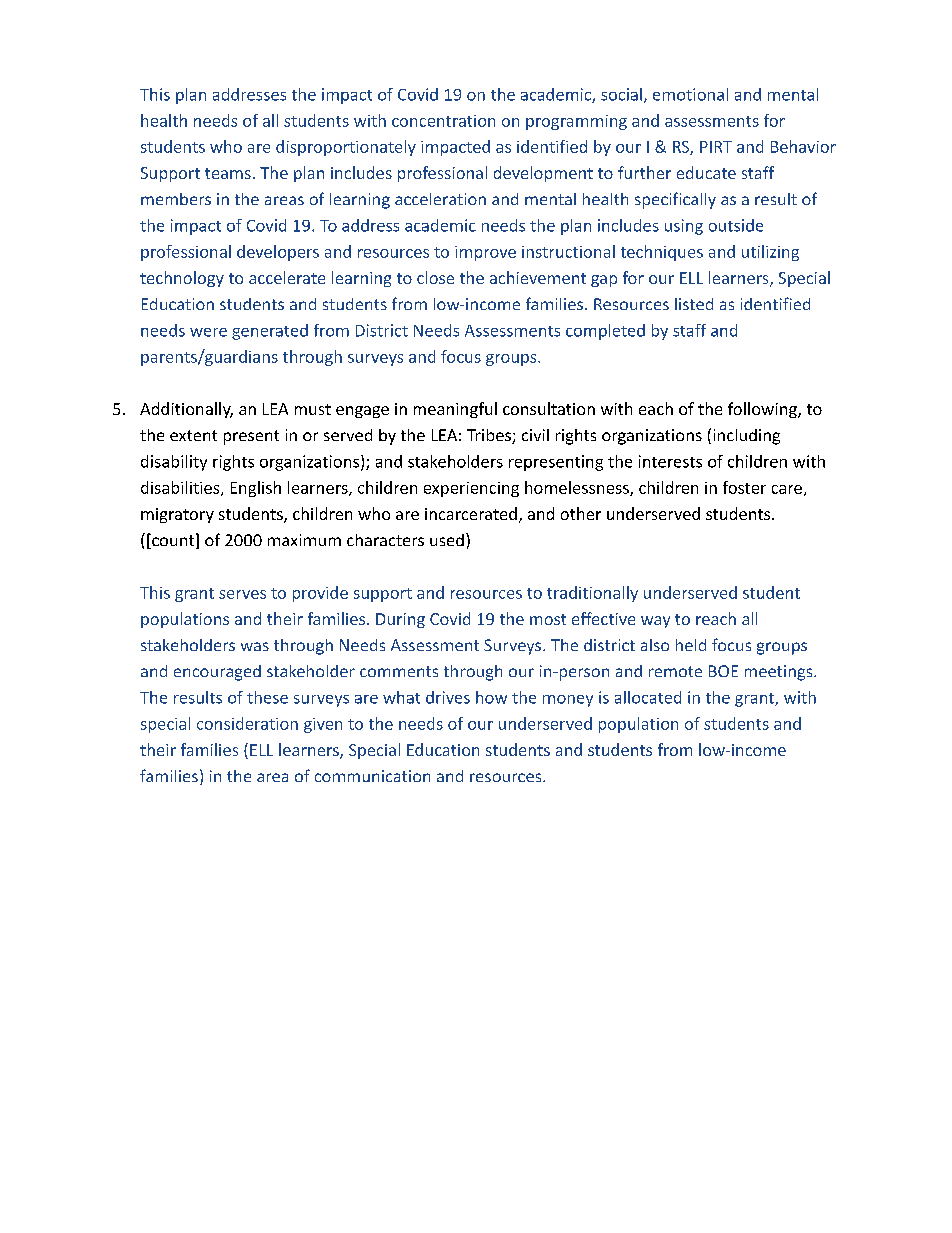 The width and height of the page is (952, 1233). What do you see at coordinates (538, 277) in the page?
I see `achievement` at bounding box center [538, 277].
